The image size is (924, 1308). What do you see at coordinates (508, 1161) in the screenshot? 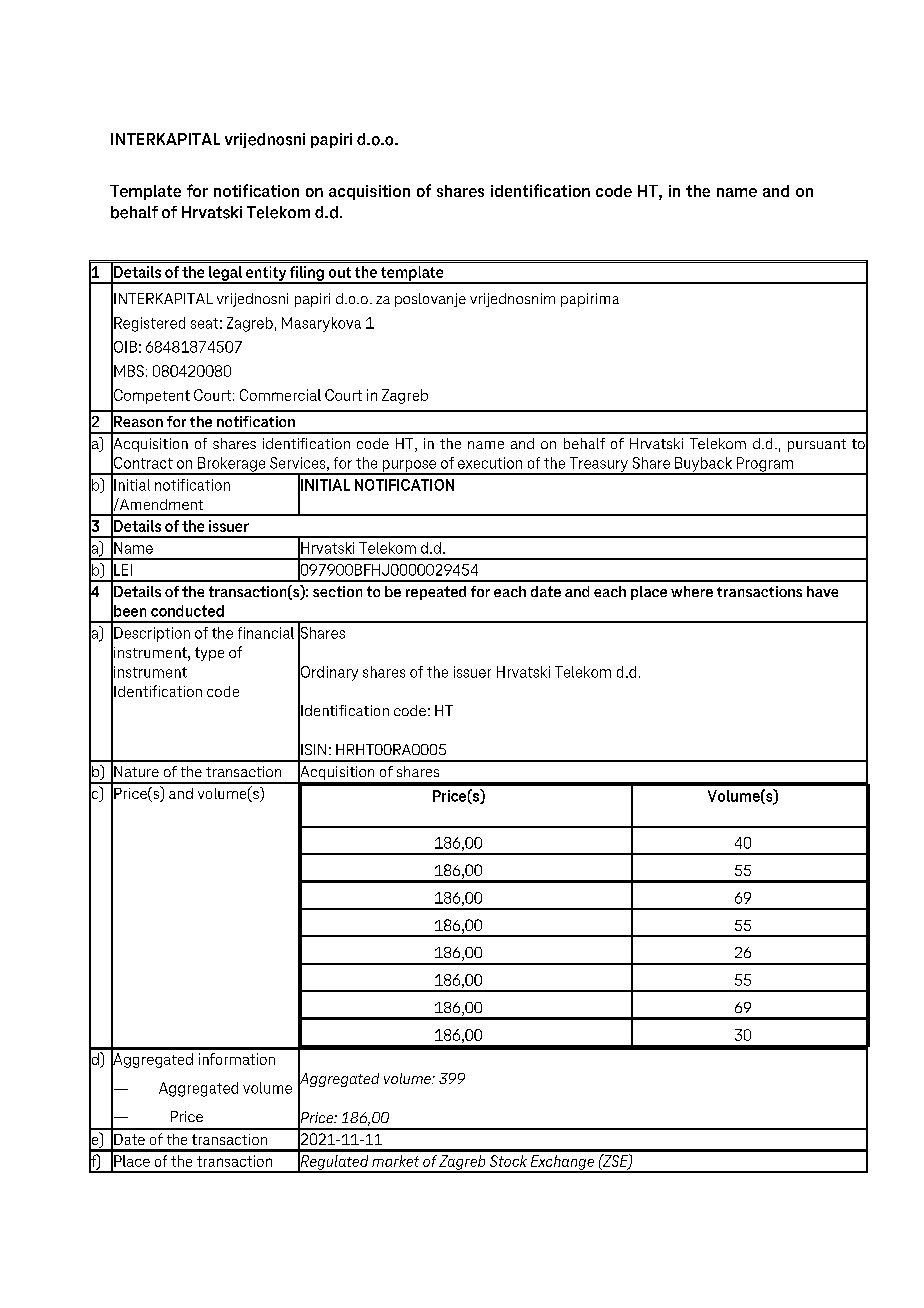
I see `Stock` at bounding box center [508, 1161].
